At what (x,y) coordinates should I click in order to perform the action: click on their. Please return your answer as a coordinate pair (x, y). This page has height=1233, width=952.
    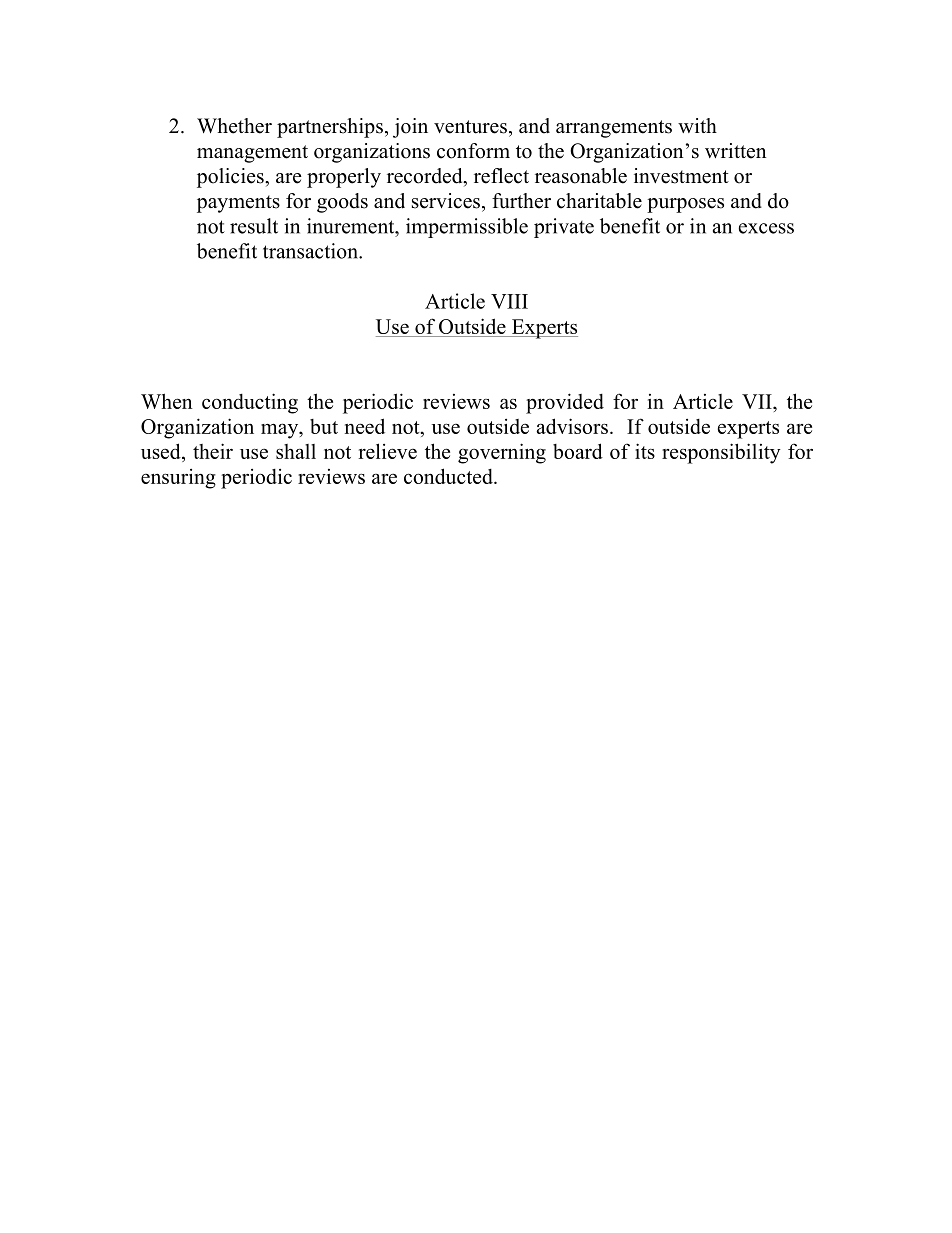
    Looking at the image, I should click on (213, 451).
